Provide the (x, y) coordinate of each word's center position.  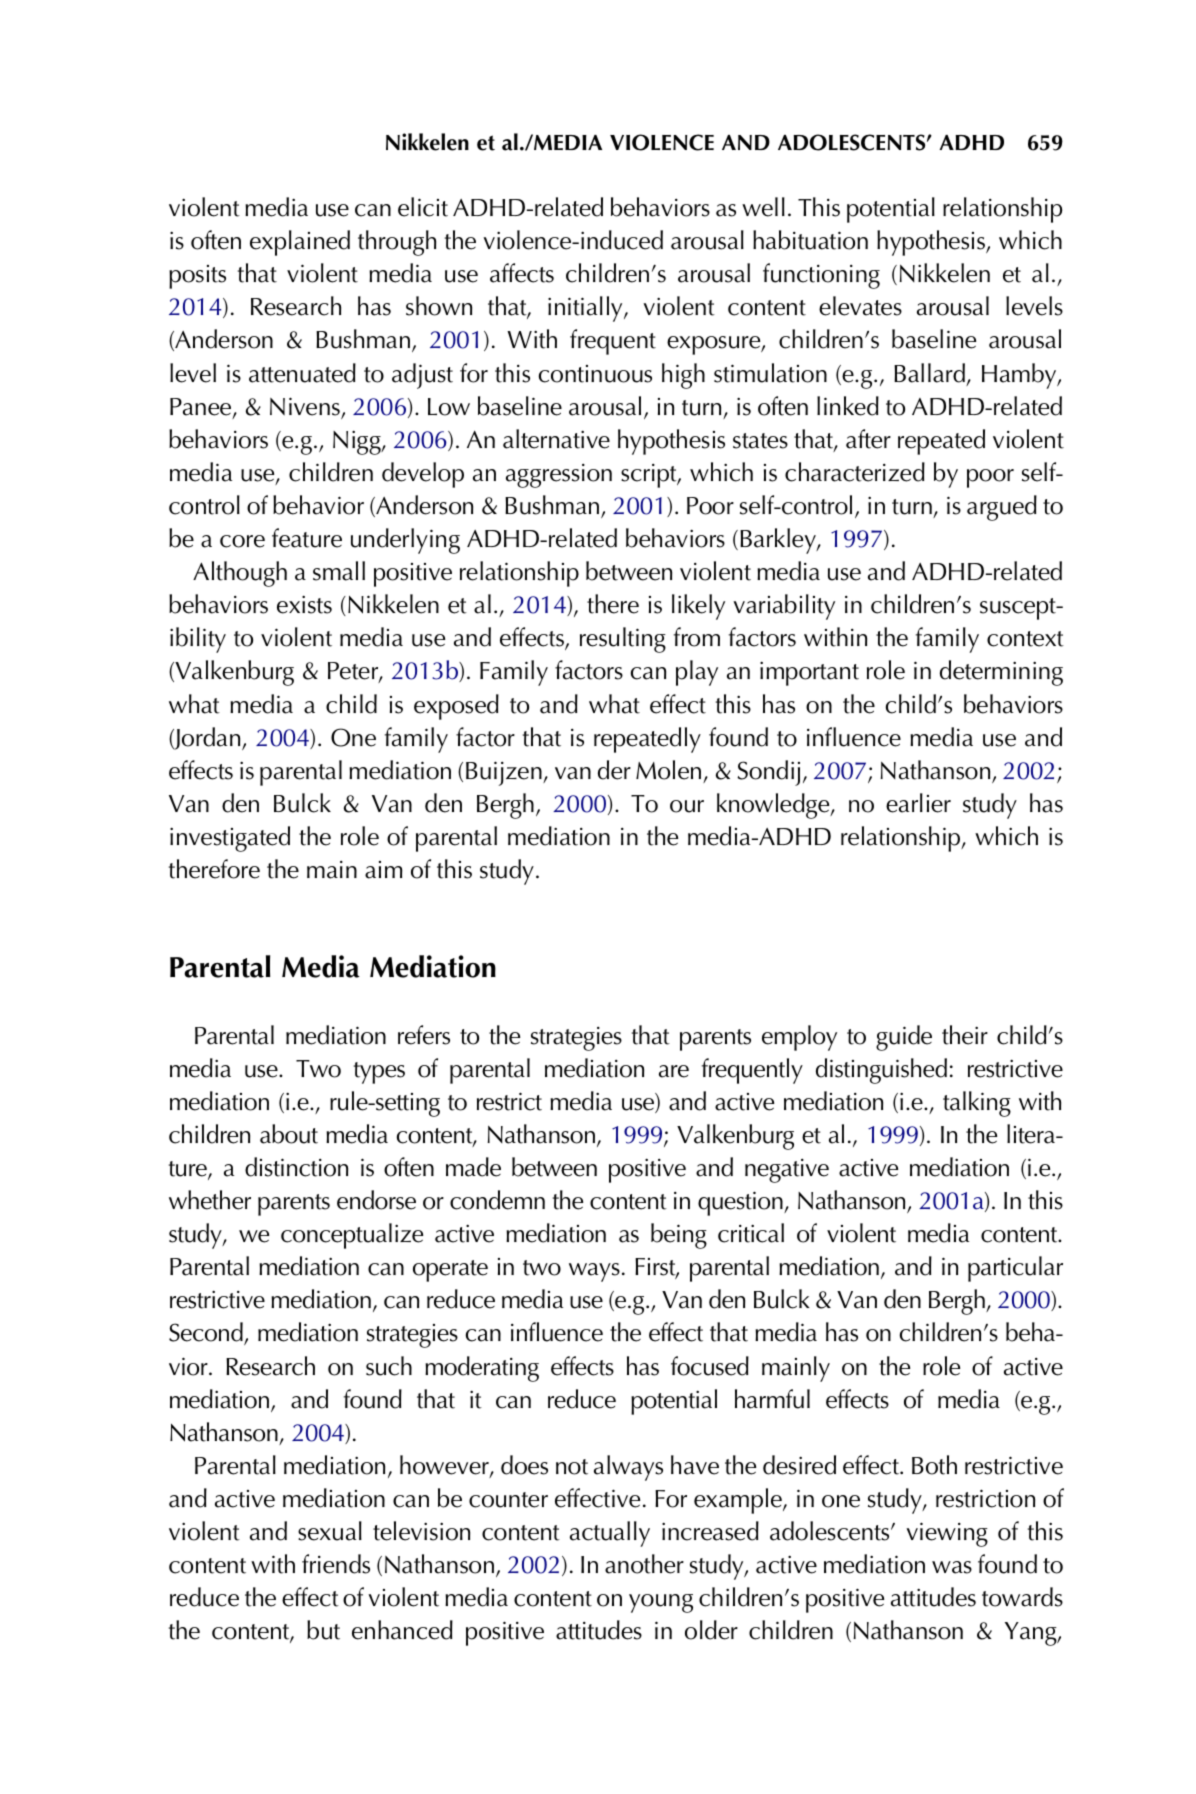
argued (1002, 508)
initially (586, 309)
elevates (860, 306)
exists (304, 604)
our (687, 806)
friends (336, 1564)
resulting (623, 640)
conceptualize (352, 1236)
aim (383, 870)
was (952, 1567)
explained (300, 243)
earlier (918, 803)
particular (1015, 1269)
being (679, 1236)
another (644, 1564)
